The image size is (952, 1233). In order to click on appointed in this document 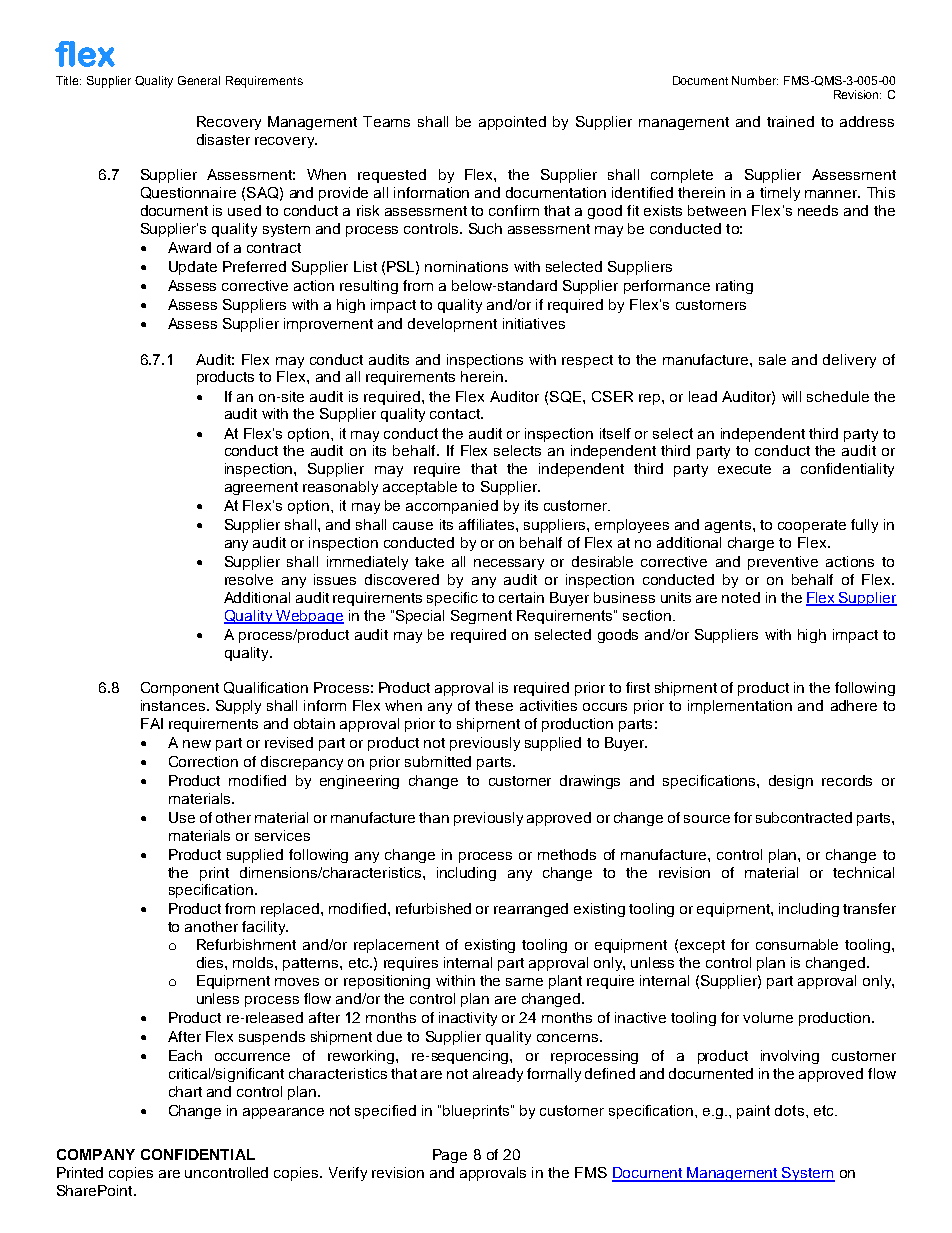, I will do `click(512, 123)`.
